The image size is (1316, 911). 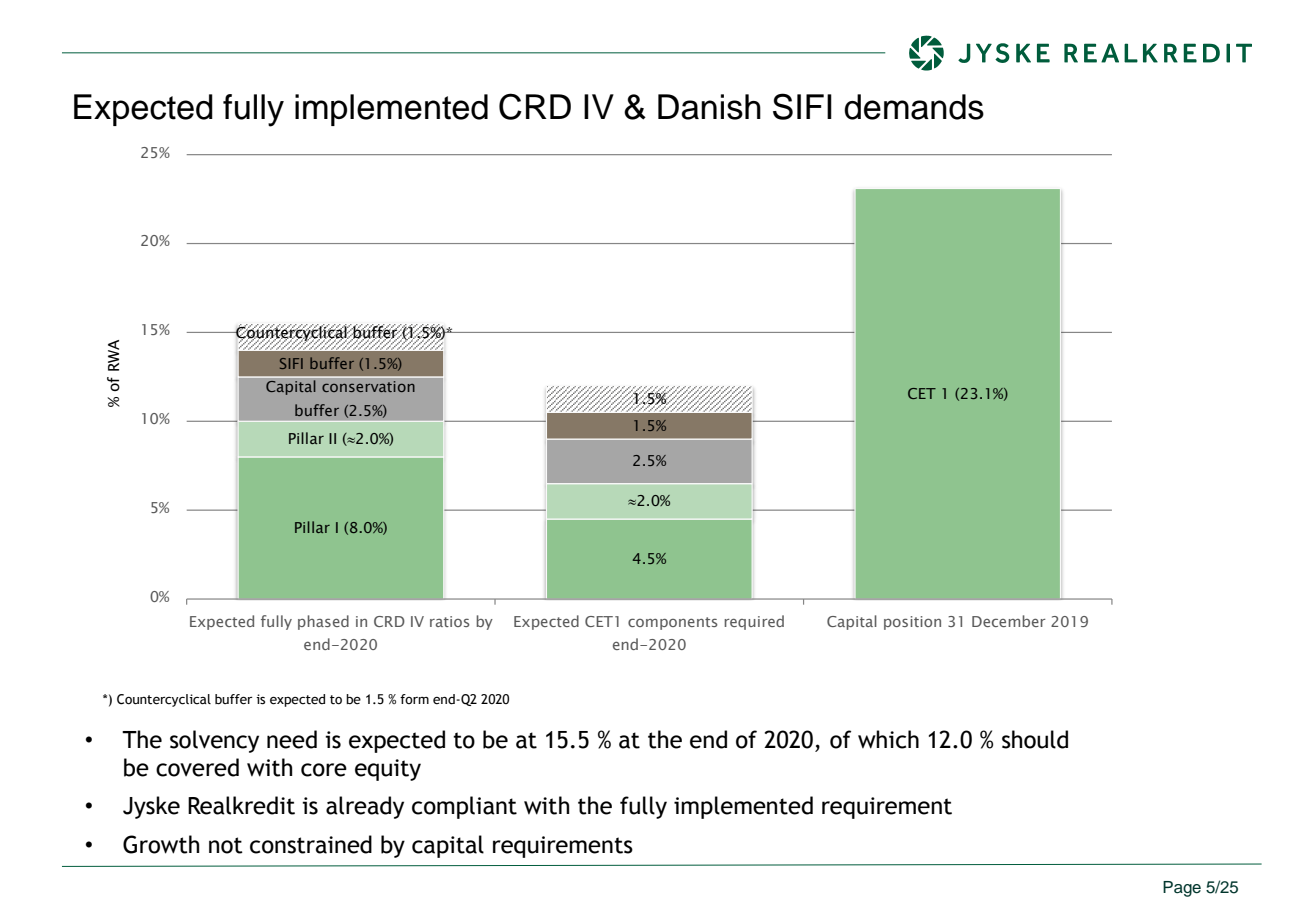 I want to click on Danish, so click(x=709, y=107).
